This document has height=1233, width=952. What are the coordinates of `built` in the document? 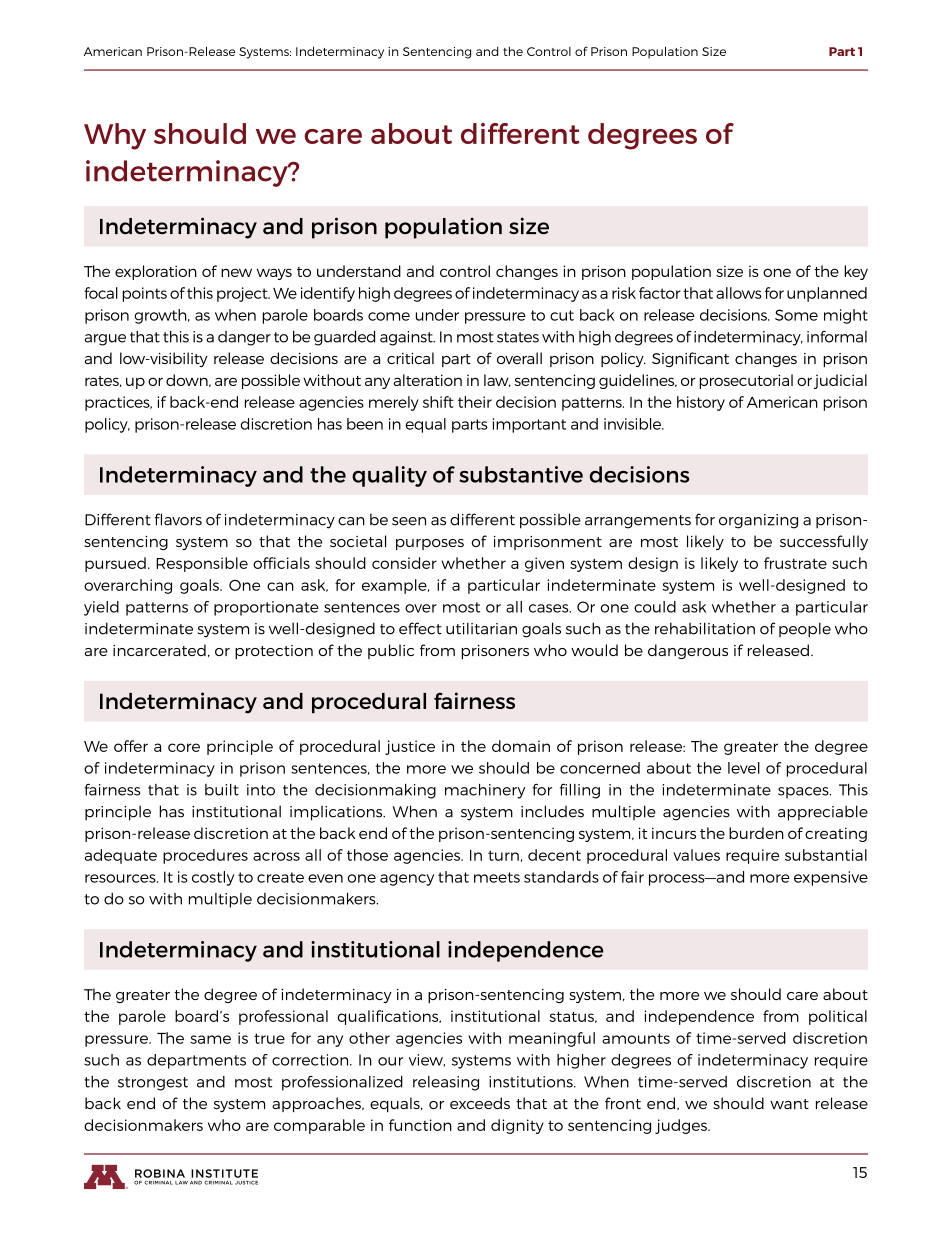 It's located at (222, 790).
